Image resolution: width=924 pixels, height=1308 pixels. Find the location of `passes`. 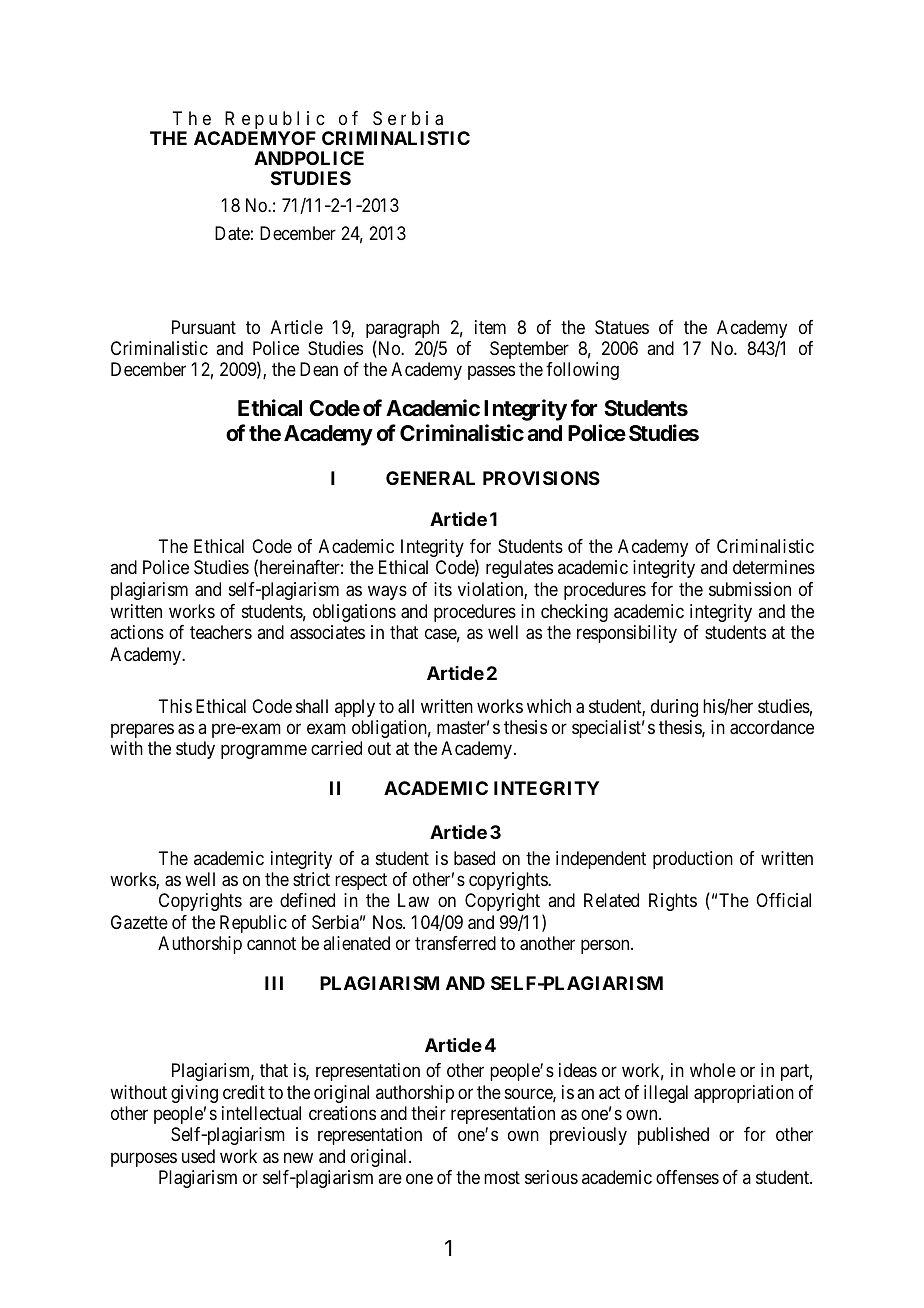

passes is located at coordinates (491, 373).
